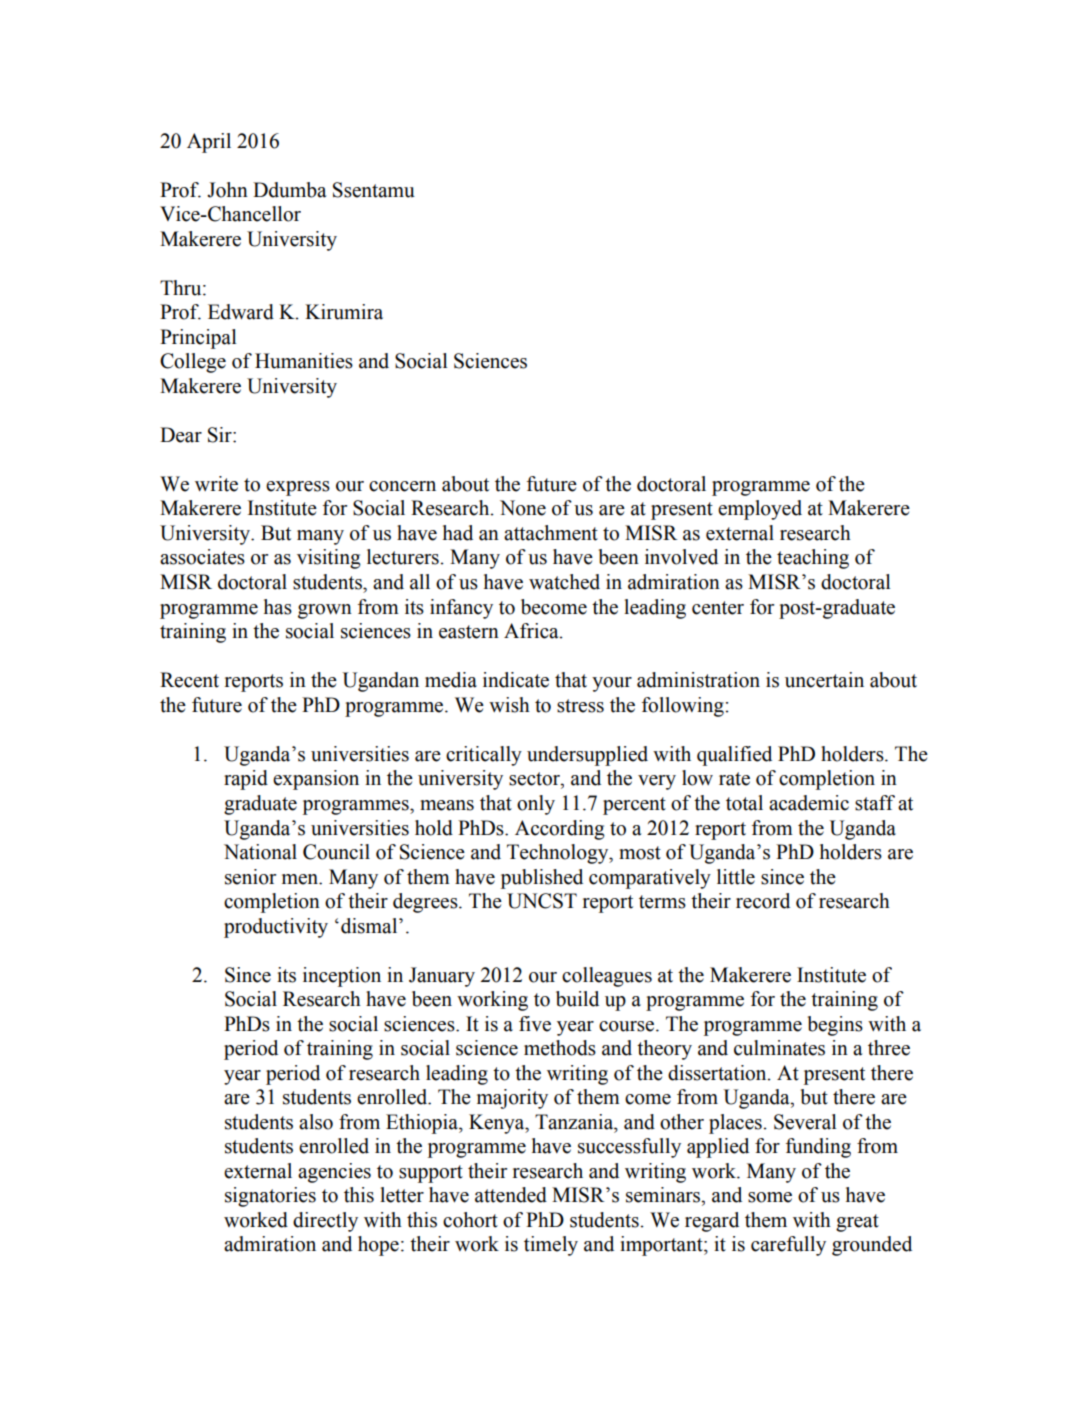 This screenshot has height=1408, width=1088. Describe the element at coordinates (824, 680) in the screenshot. I see `uncertain` at that location.
